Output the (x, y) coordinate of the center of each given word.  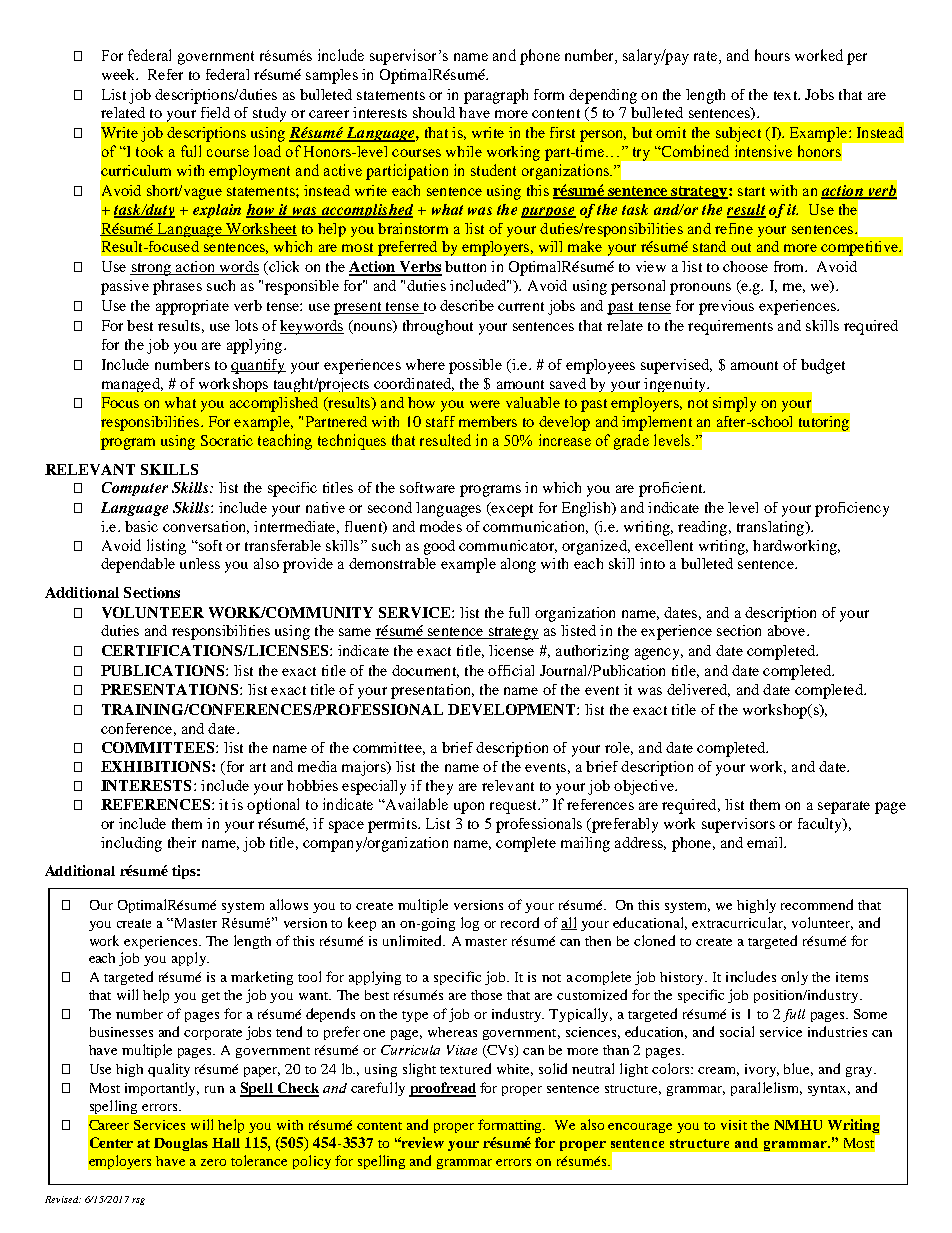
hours (772, 55)
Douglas (181, 1144)
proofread (442, 1089)
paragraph (496, 96)
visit (734, 1125)
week (120, 74)
